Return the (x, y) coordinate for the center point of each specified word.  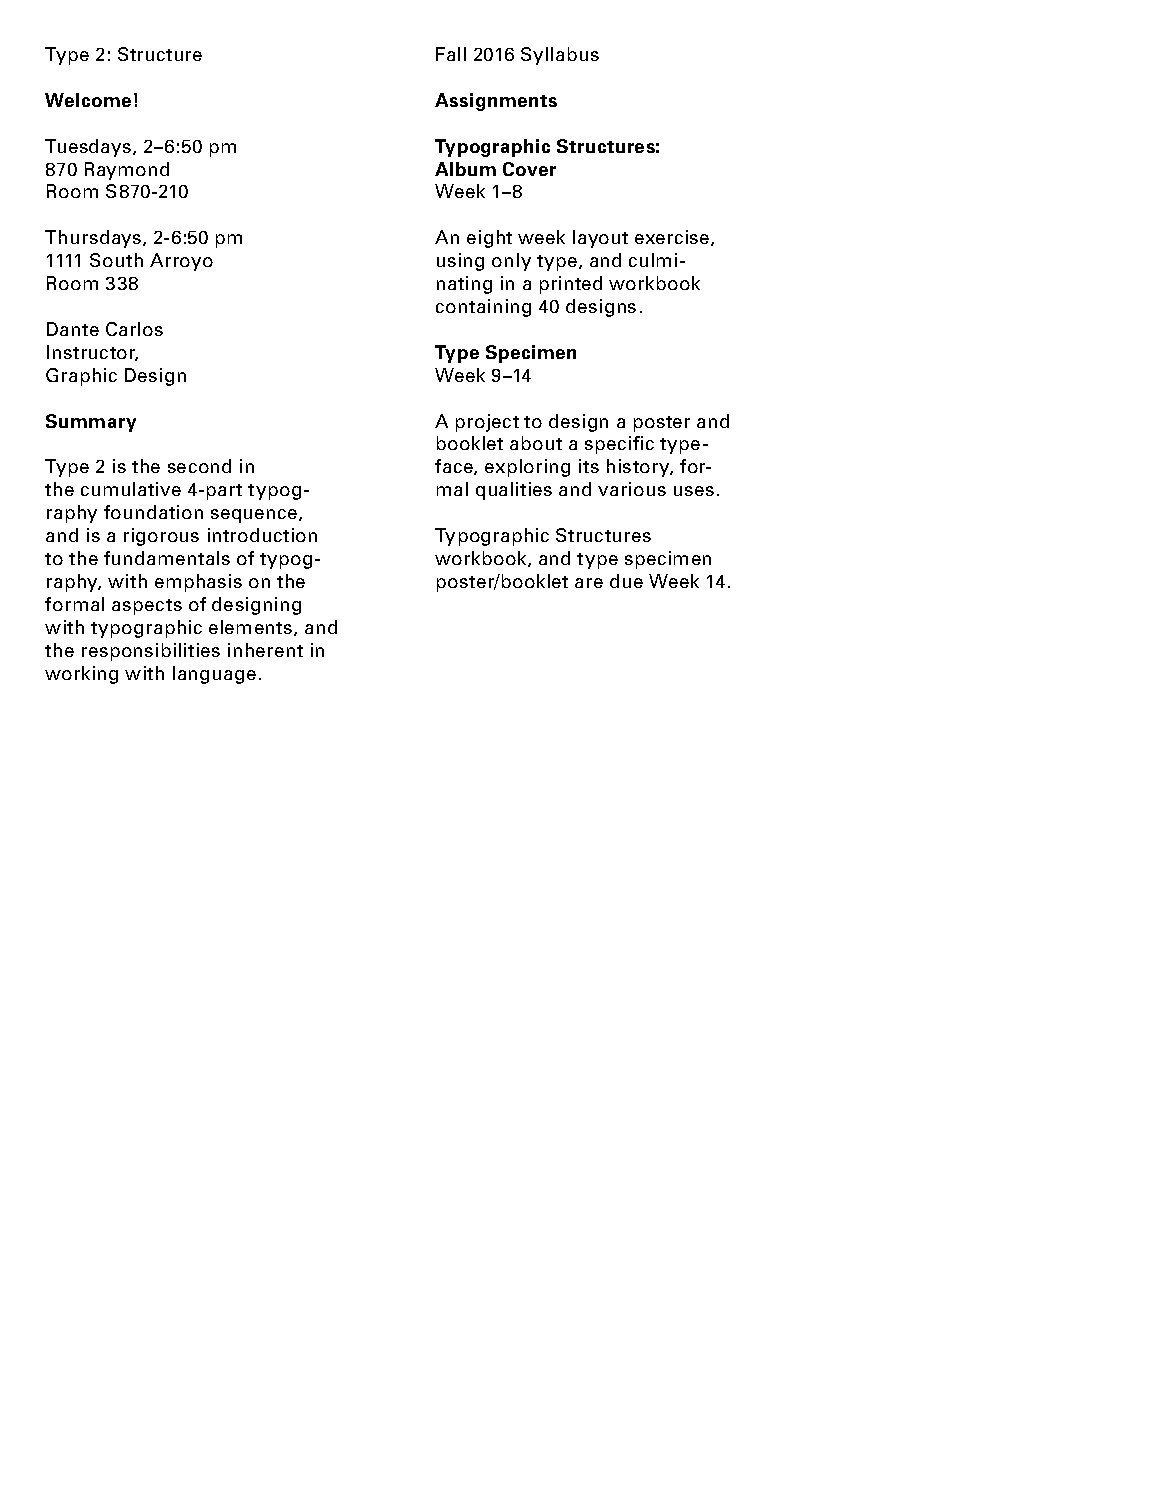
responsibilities (151, 652)
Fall (451, 54)
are (589, 583)
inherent (265, 650)
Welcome (88, 100)
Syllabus (560, 56)
